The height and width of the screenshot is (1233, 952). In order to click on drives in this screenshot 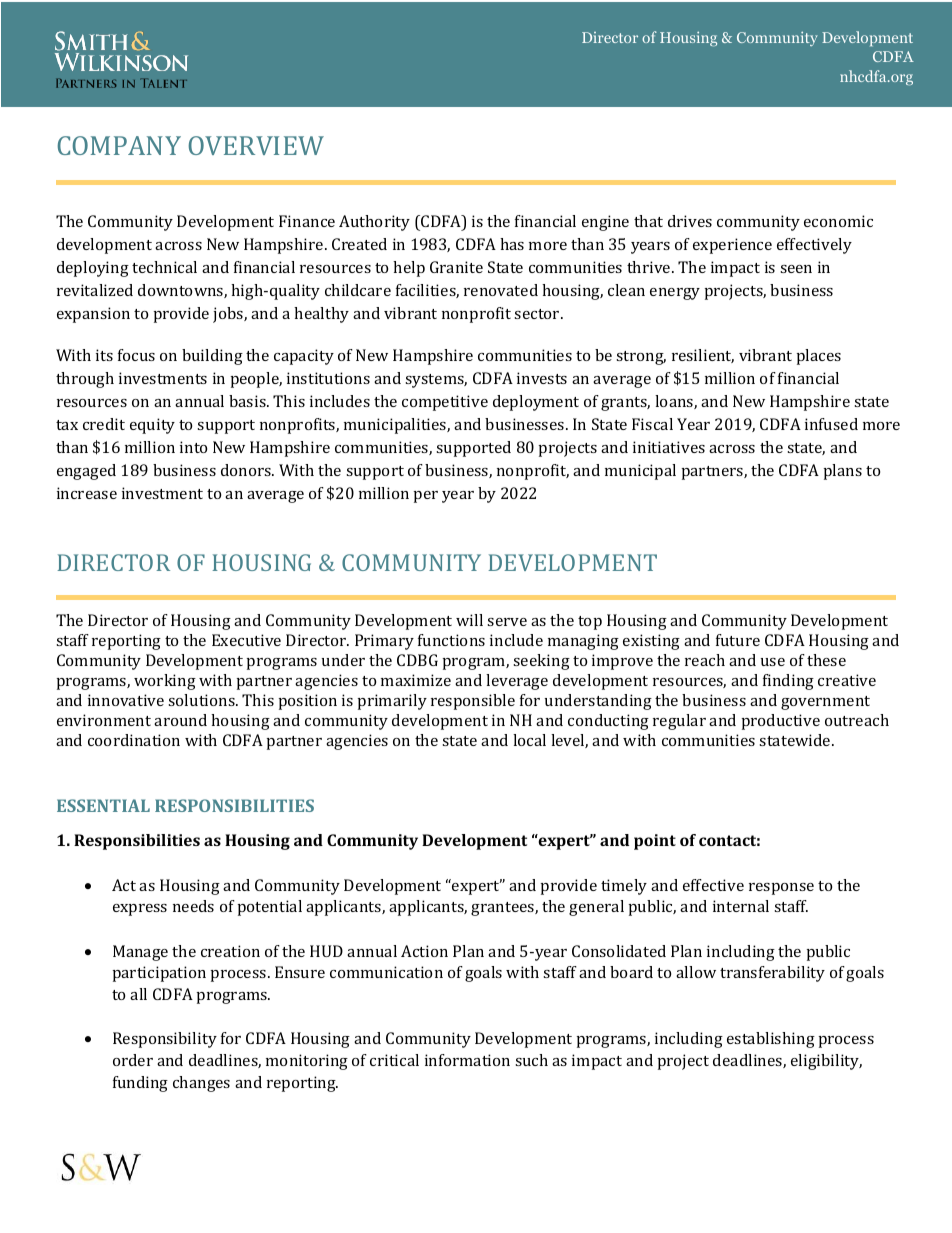, I will do `click(690, 221)`.
